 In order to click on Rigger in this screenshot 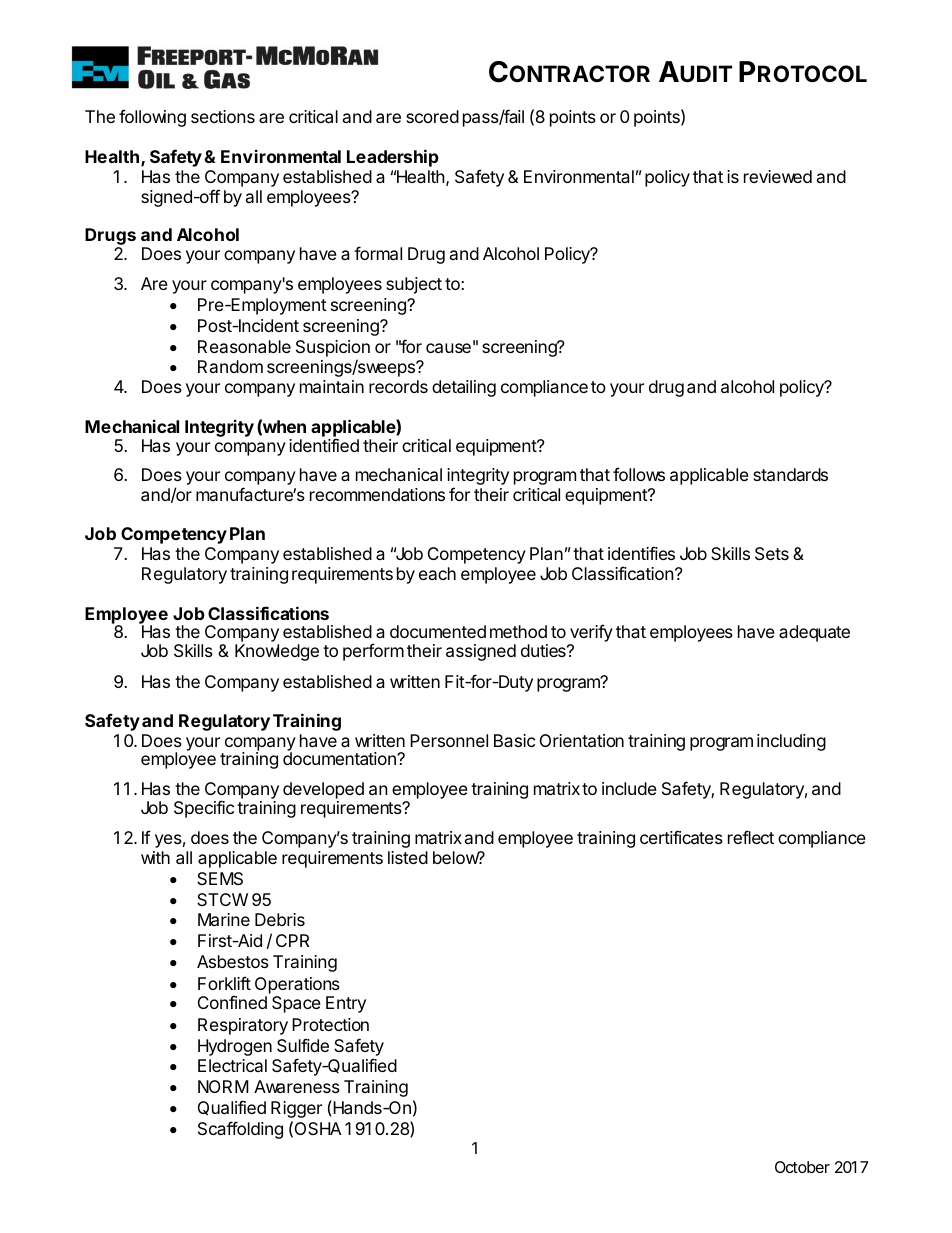, I will do `click(296, 1109)`.
